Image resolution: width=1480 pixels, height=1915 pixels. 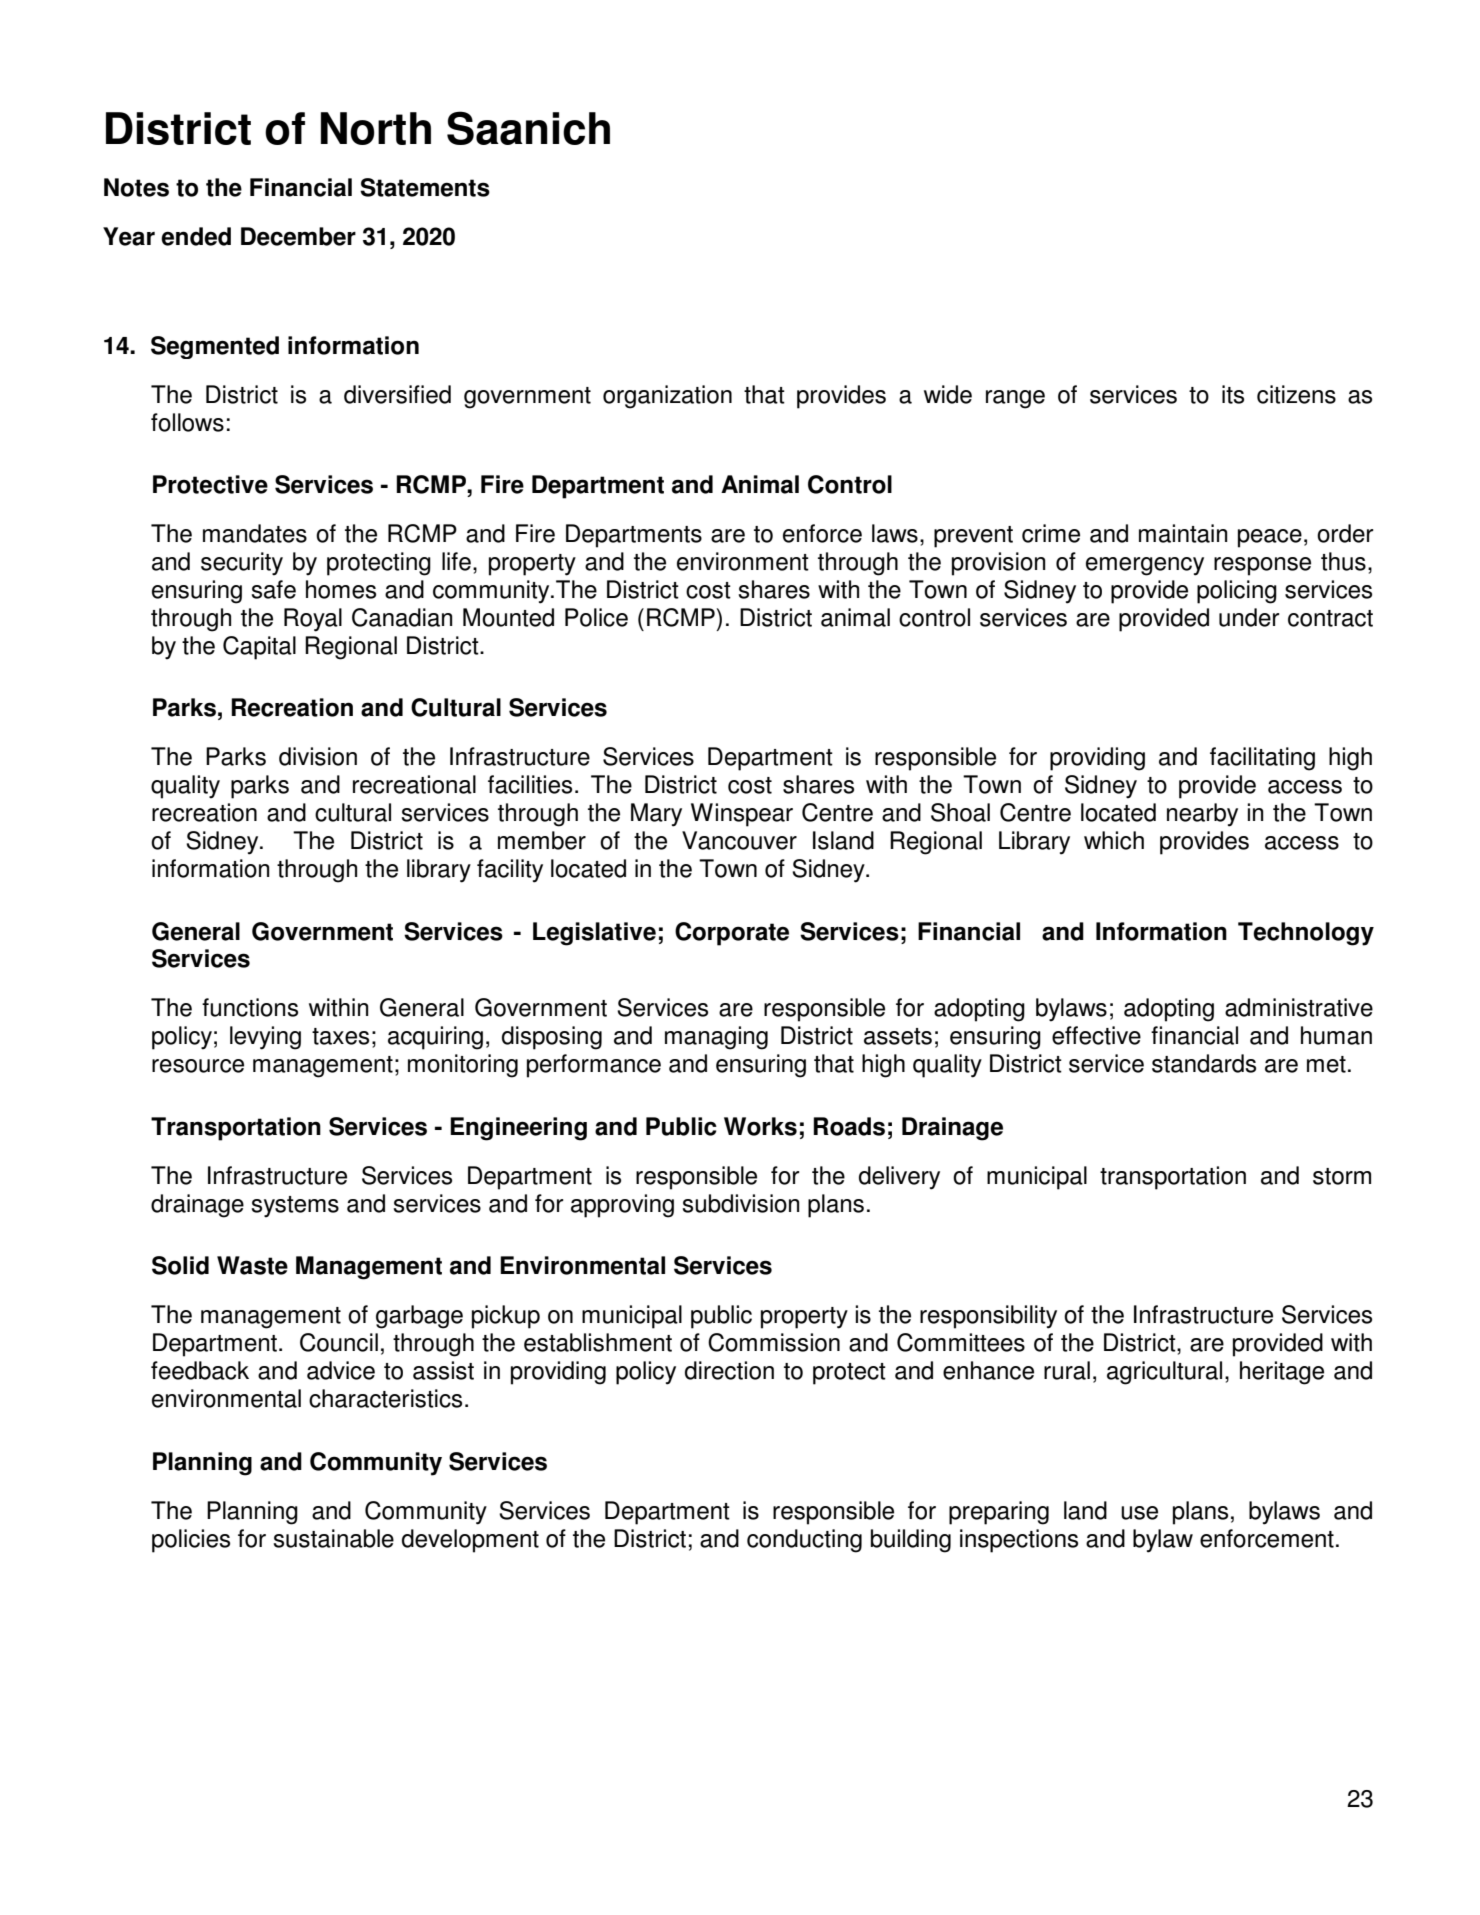 I want to click on December, so click(x=298, y=236).
